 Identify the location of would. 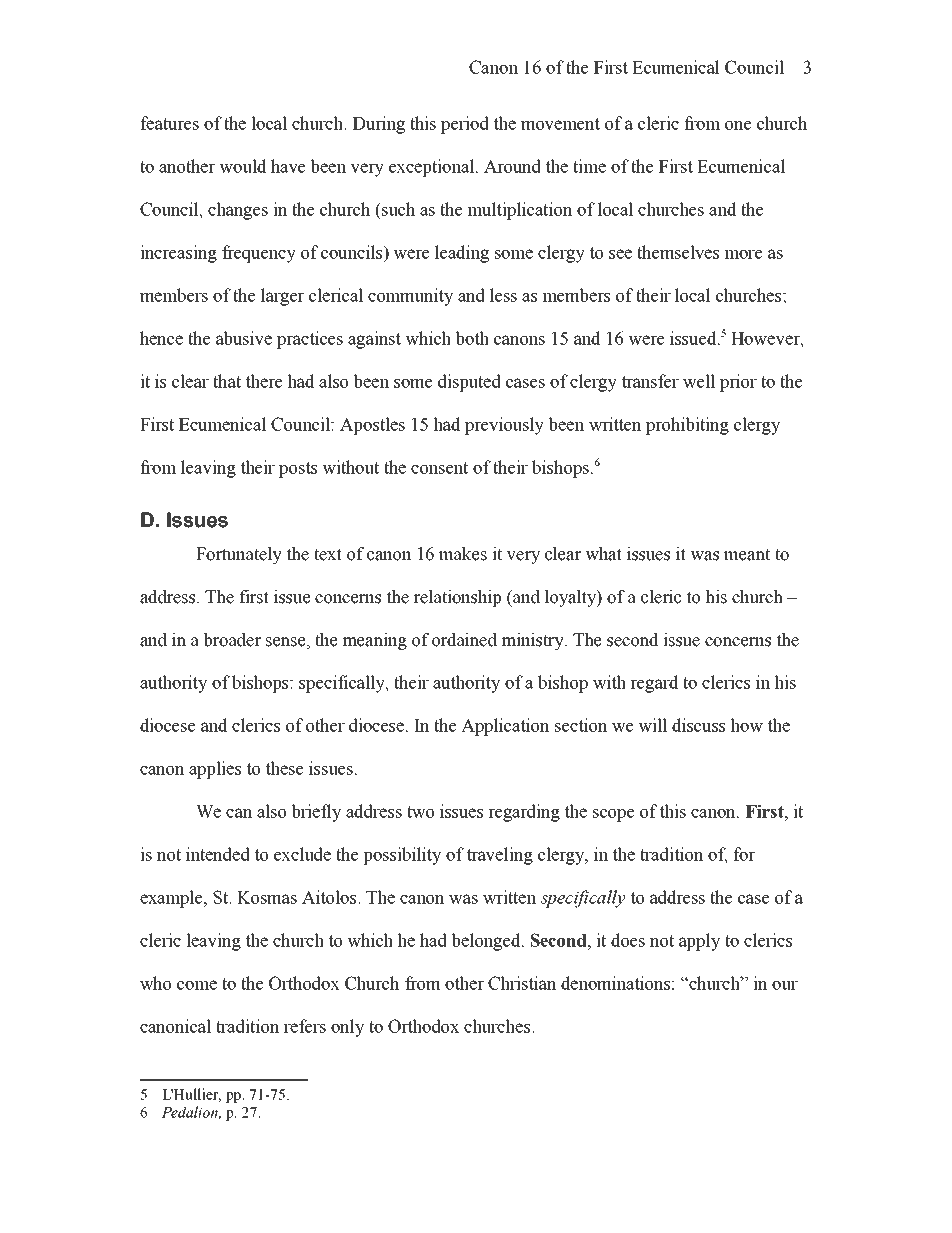
(243, 166).
